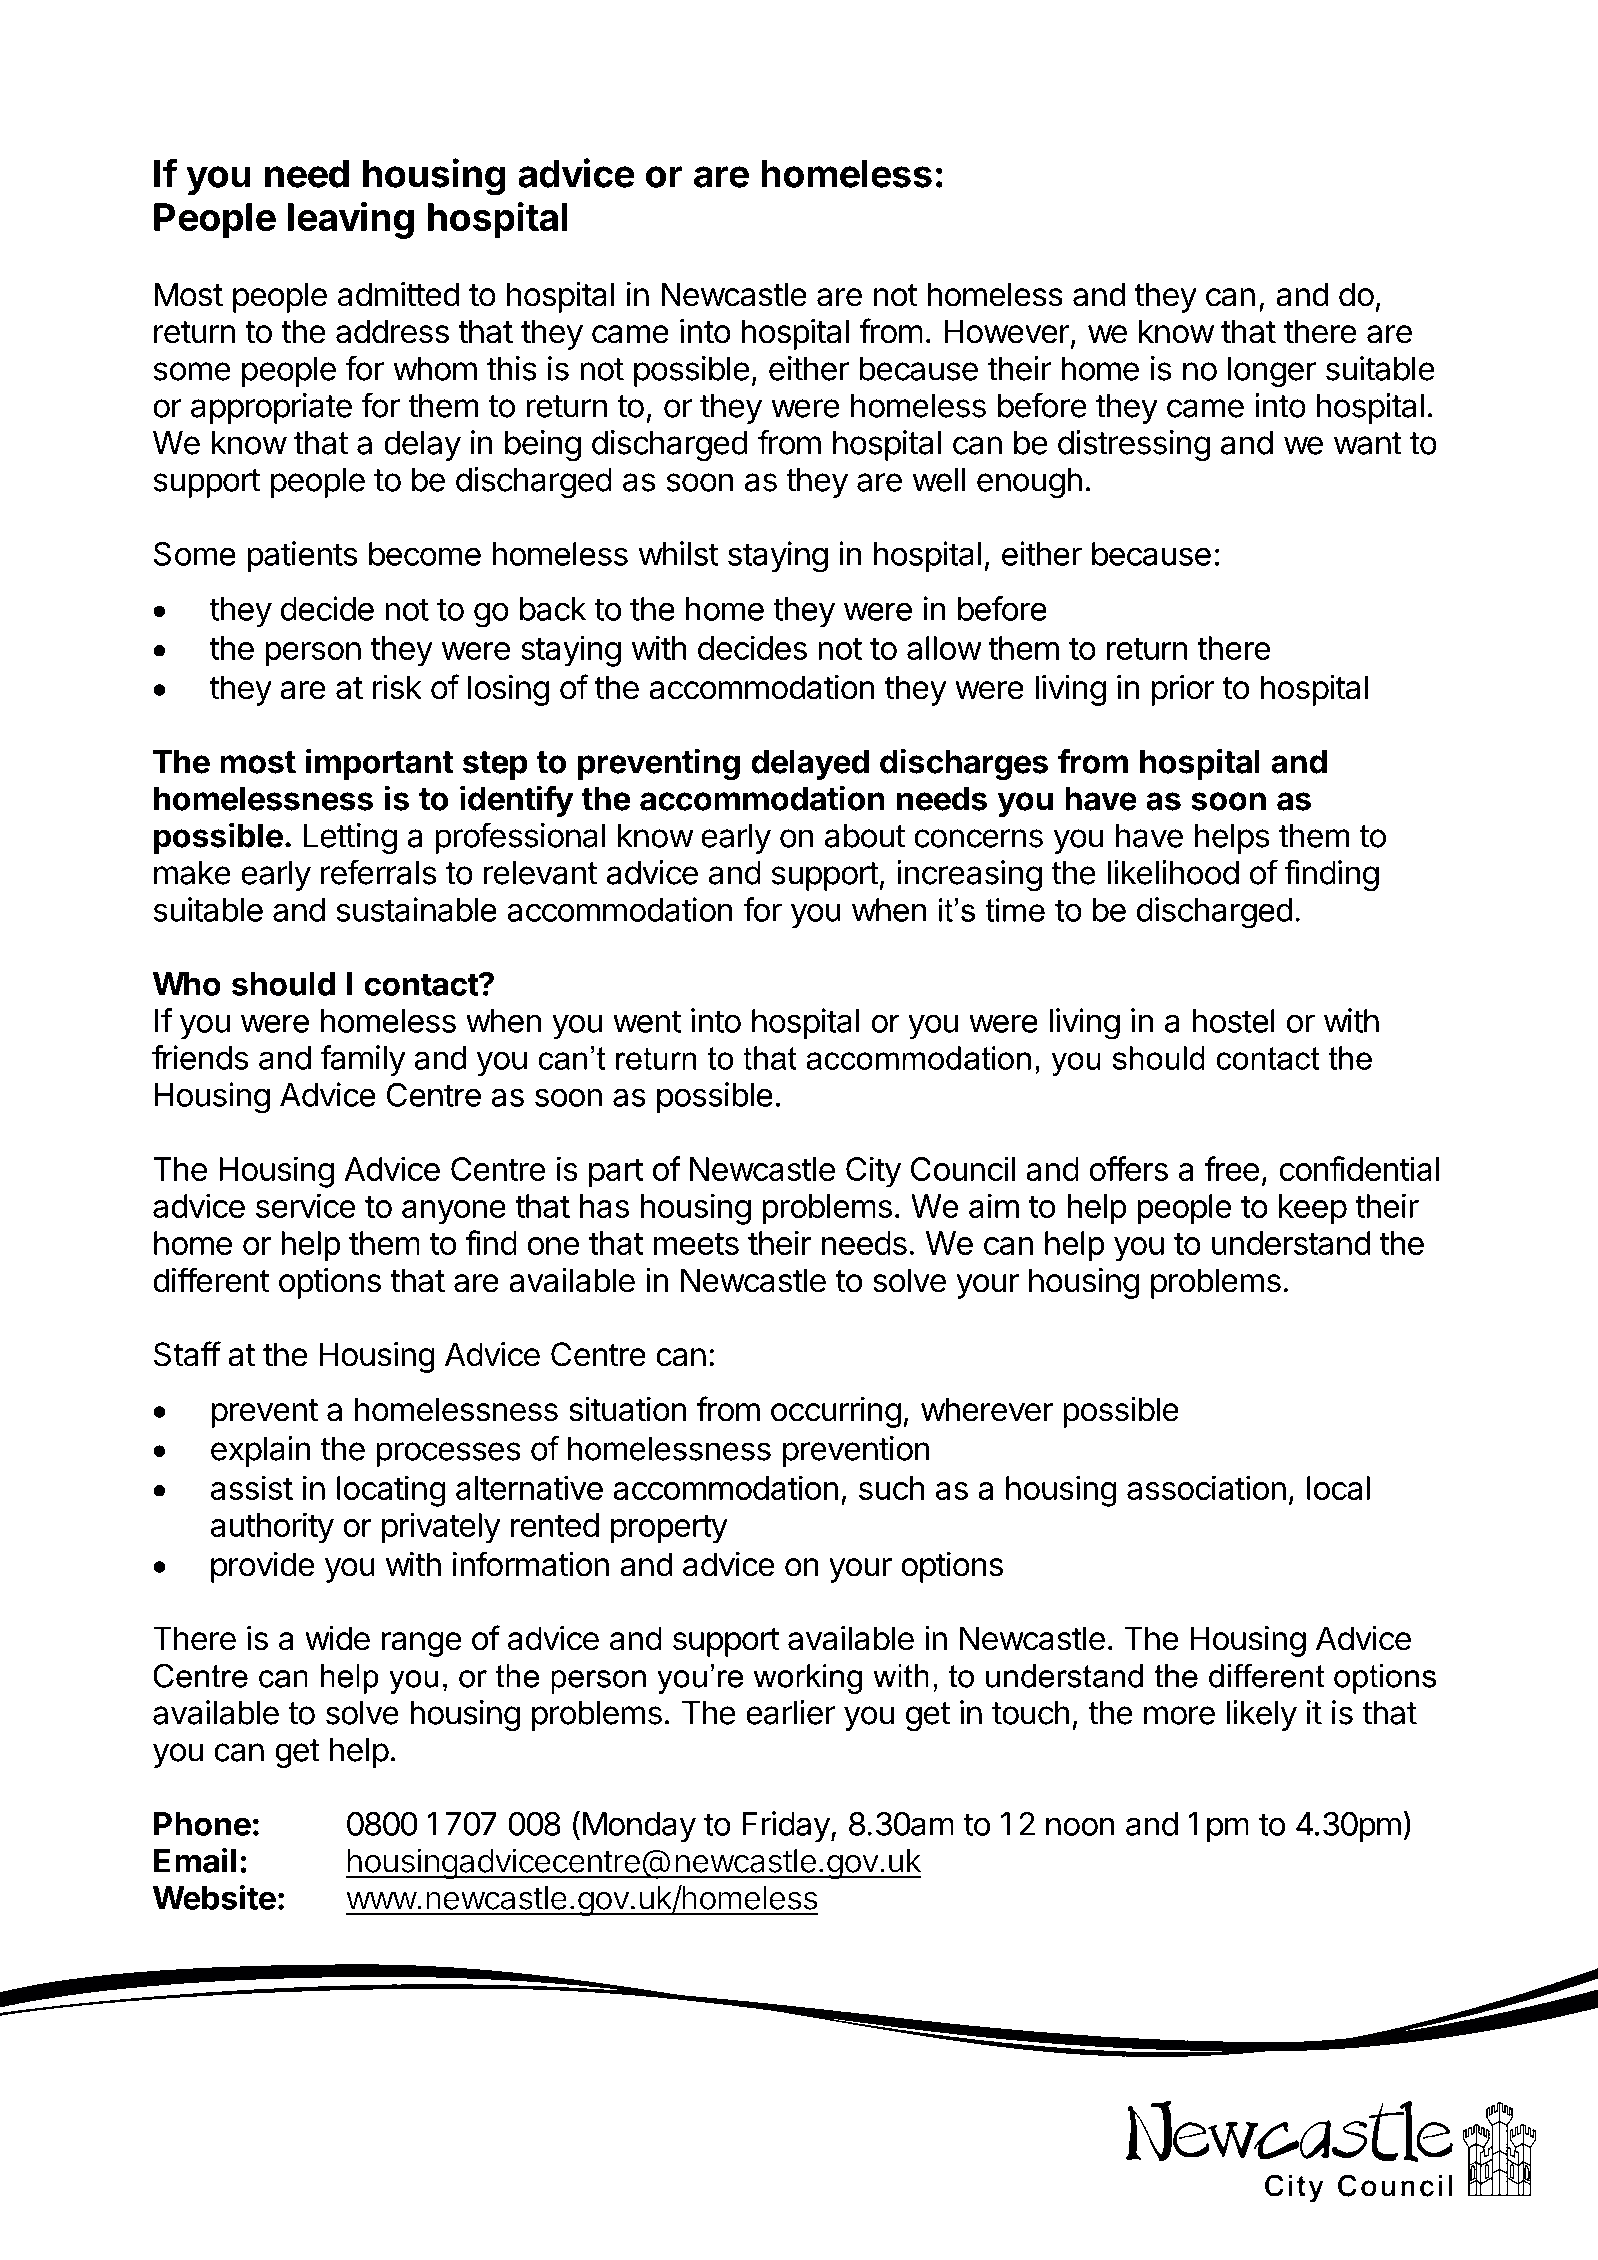  What do you see at coordinates (351, 220) in the screenshot?
I see `leaving` at bounding box center [351, 220].
